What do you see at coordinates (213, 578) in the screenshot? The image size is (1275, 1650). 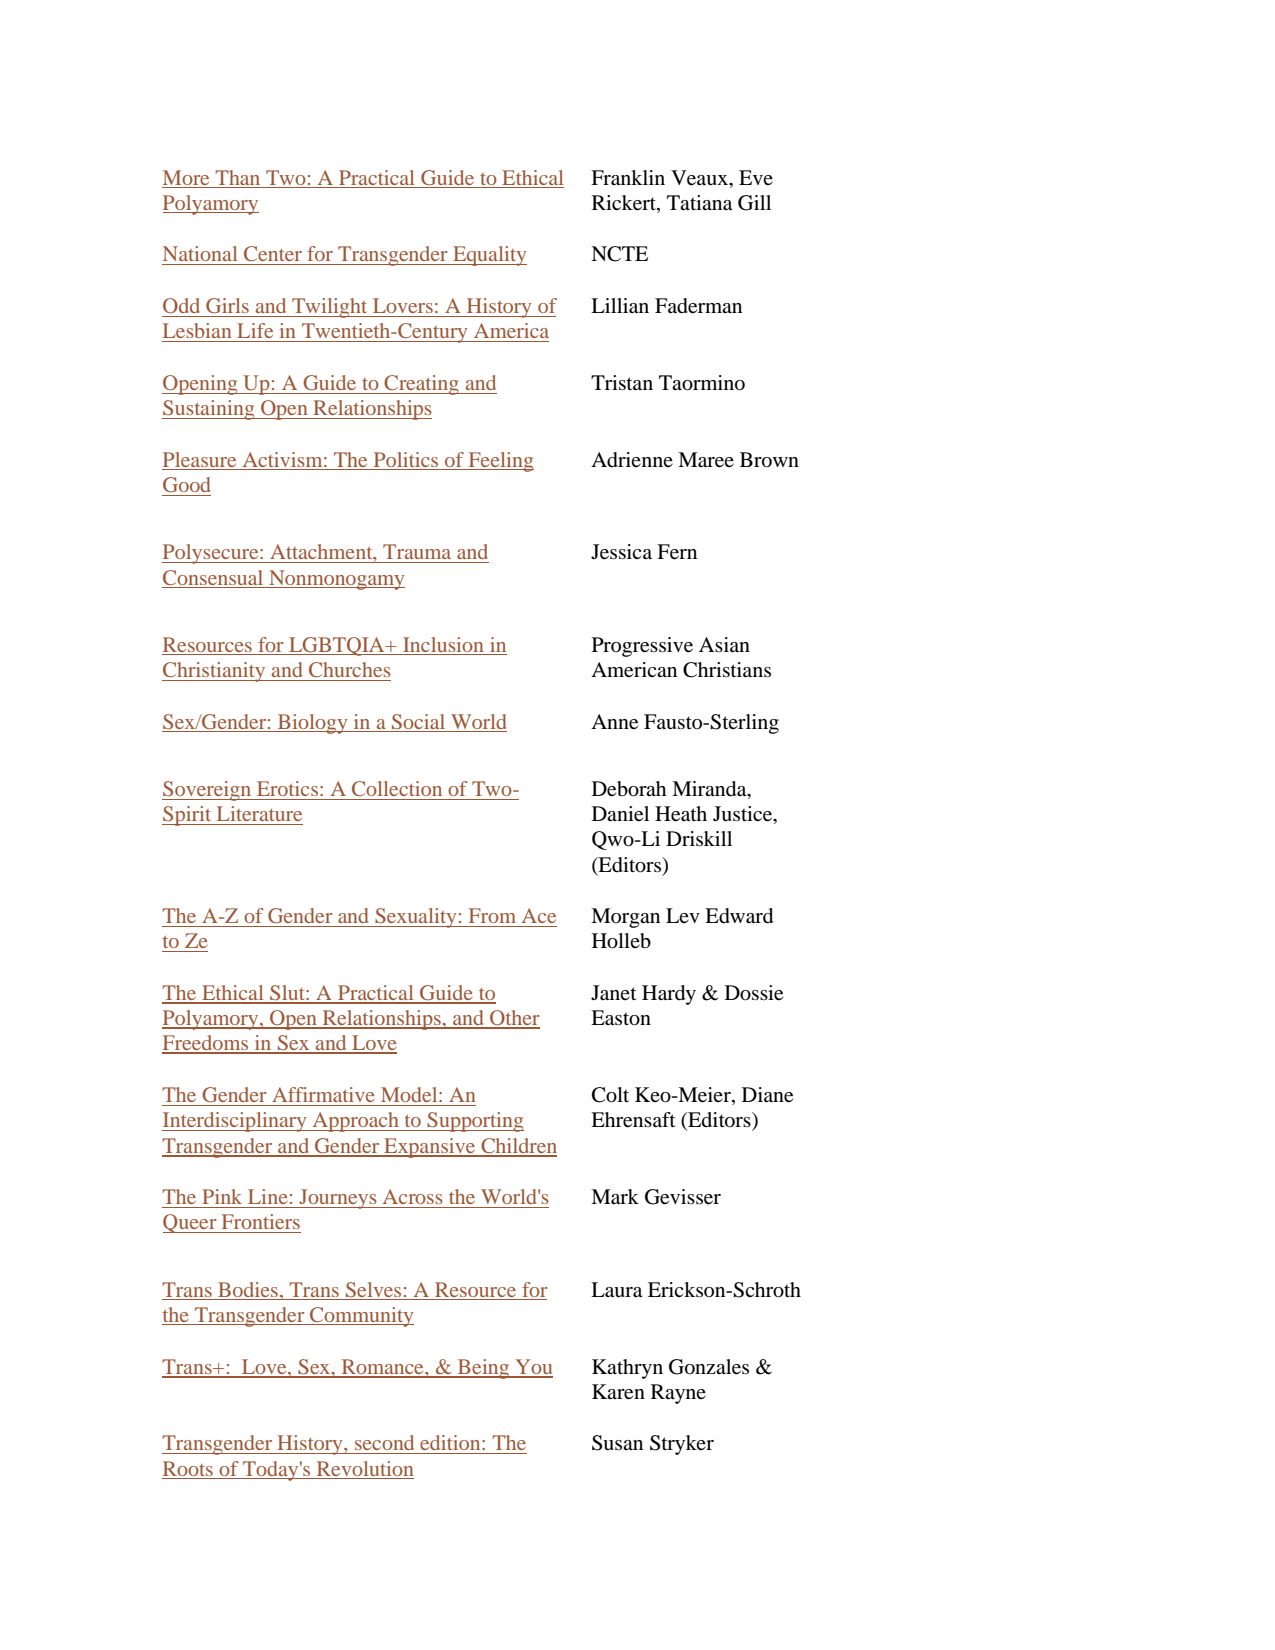 I see `Consensual` at bounding box center [213, 578].
